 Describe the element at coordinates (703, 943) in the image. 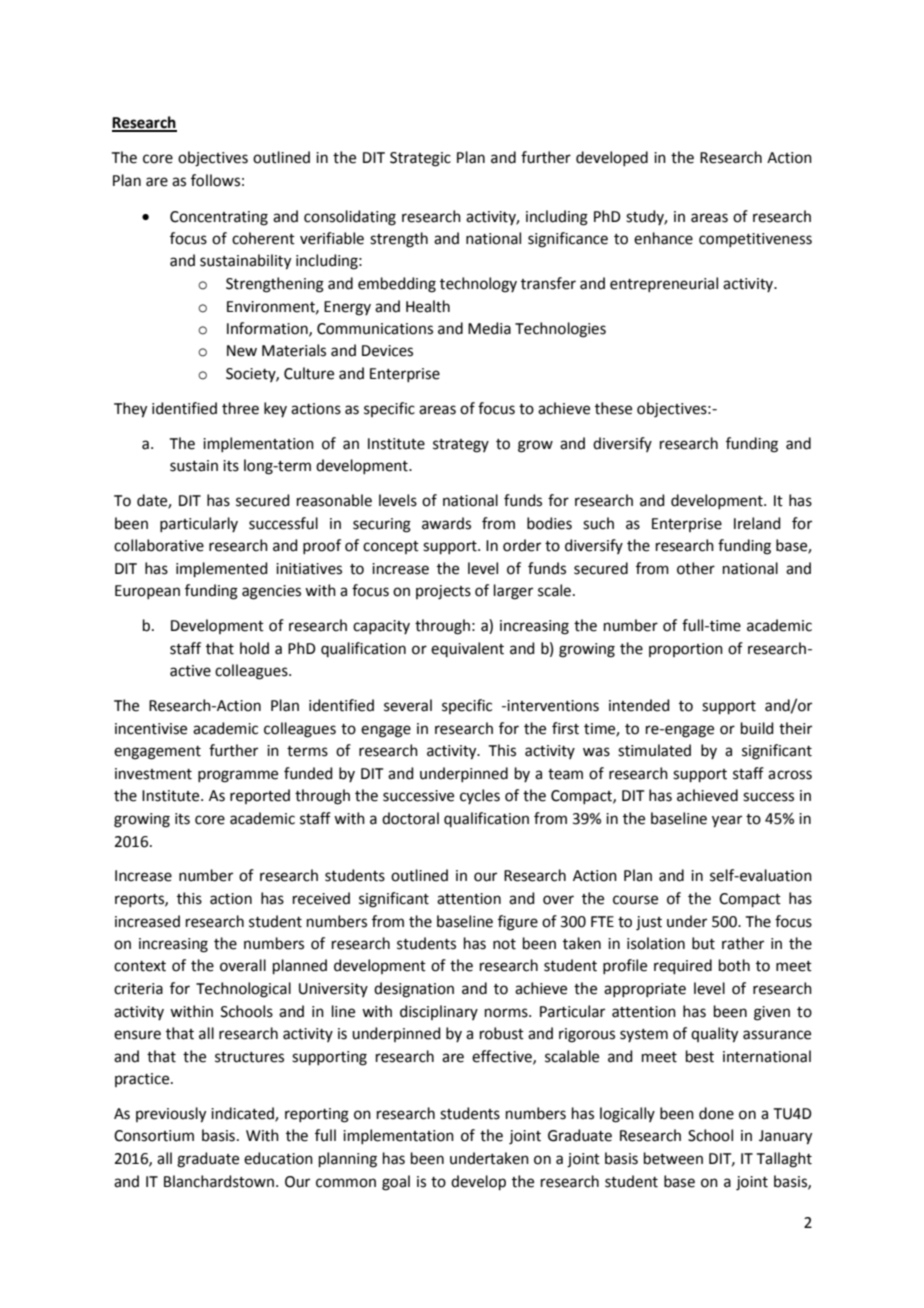

I see `but` at that location.
